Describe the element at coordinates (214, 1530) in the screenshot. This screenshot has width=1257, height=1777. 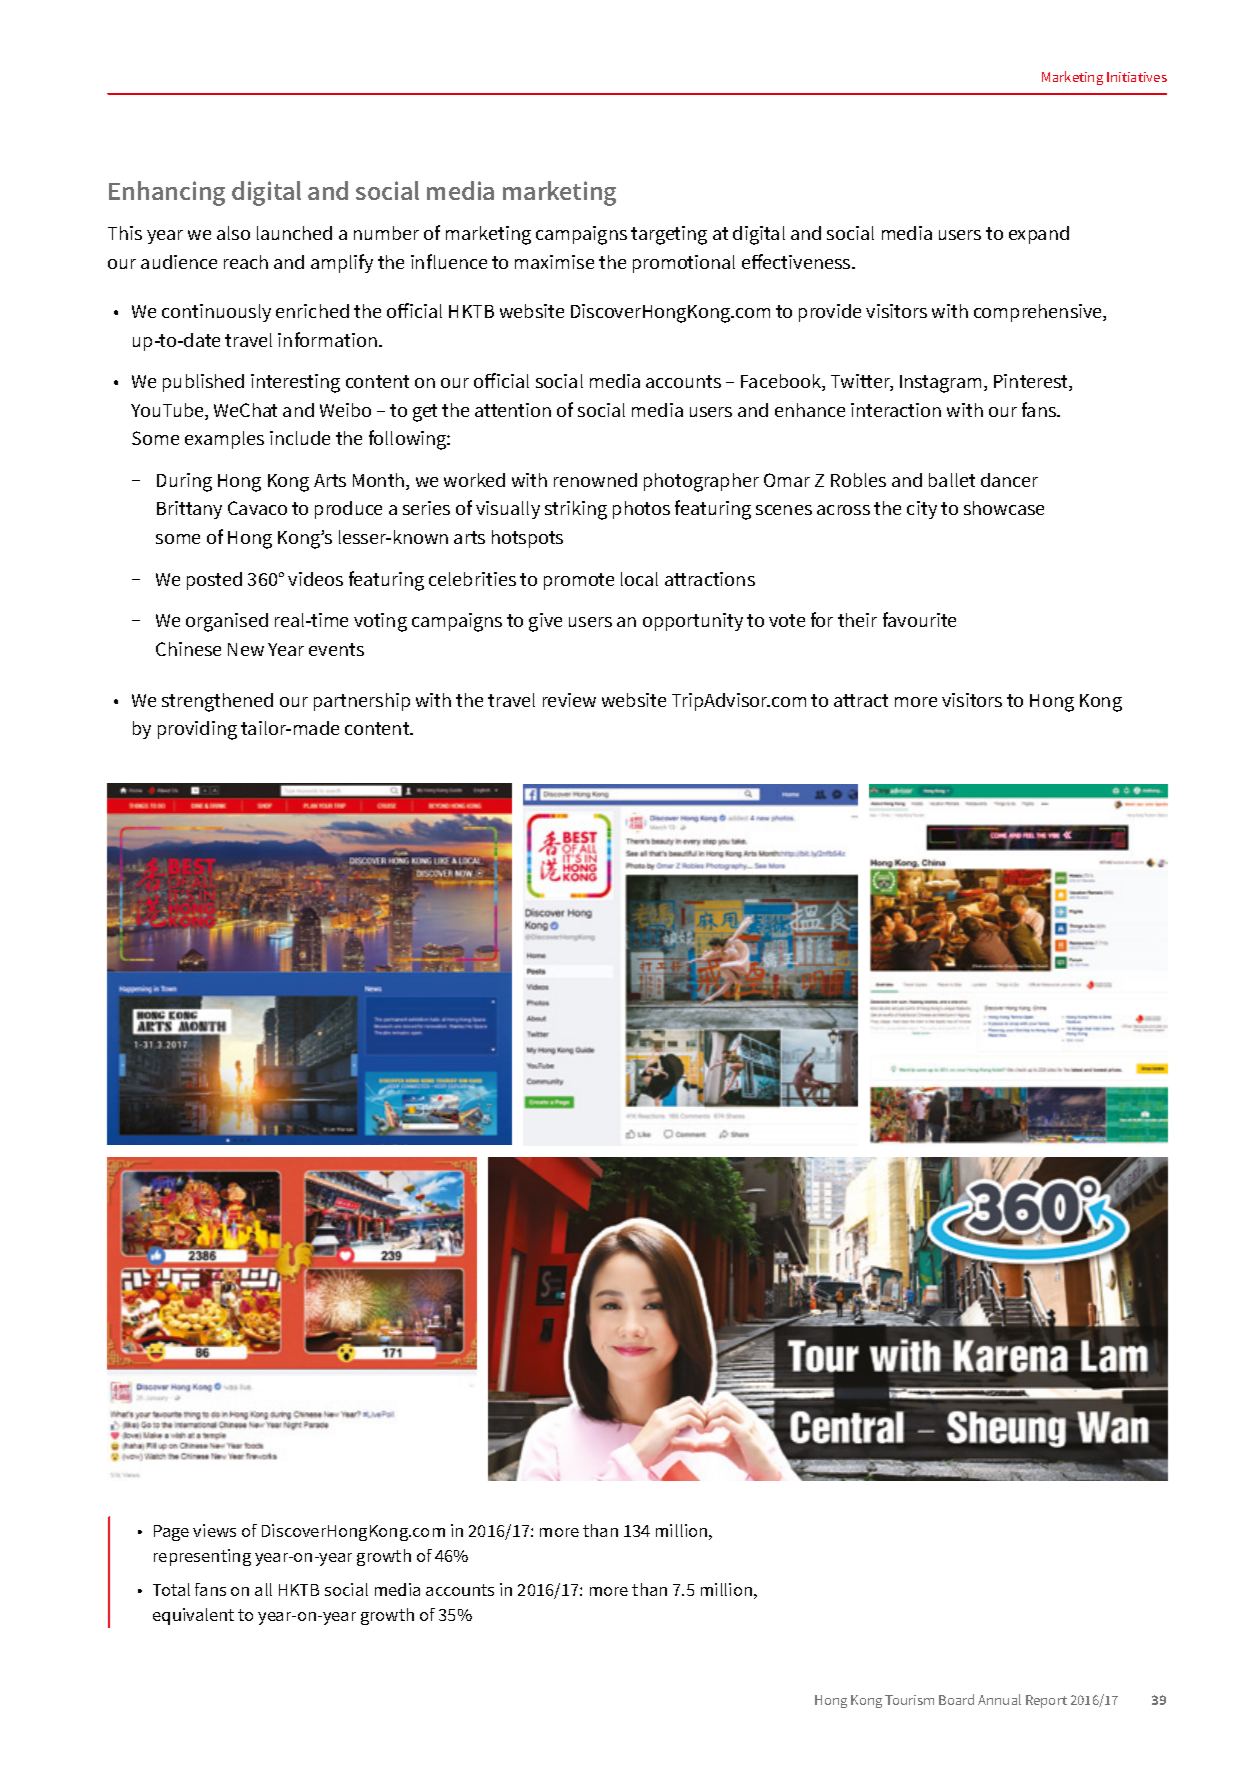
I see `views` at that location.
